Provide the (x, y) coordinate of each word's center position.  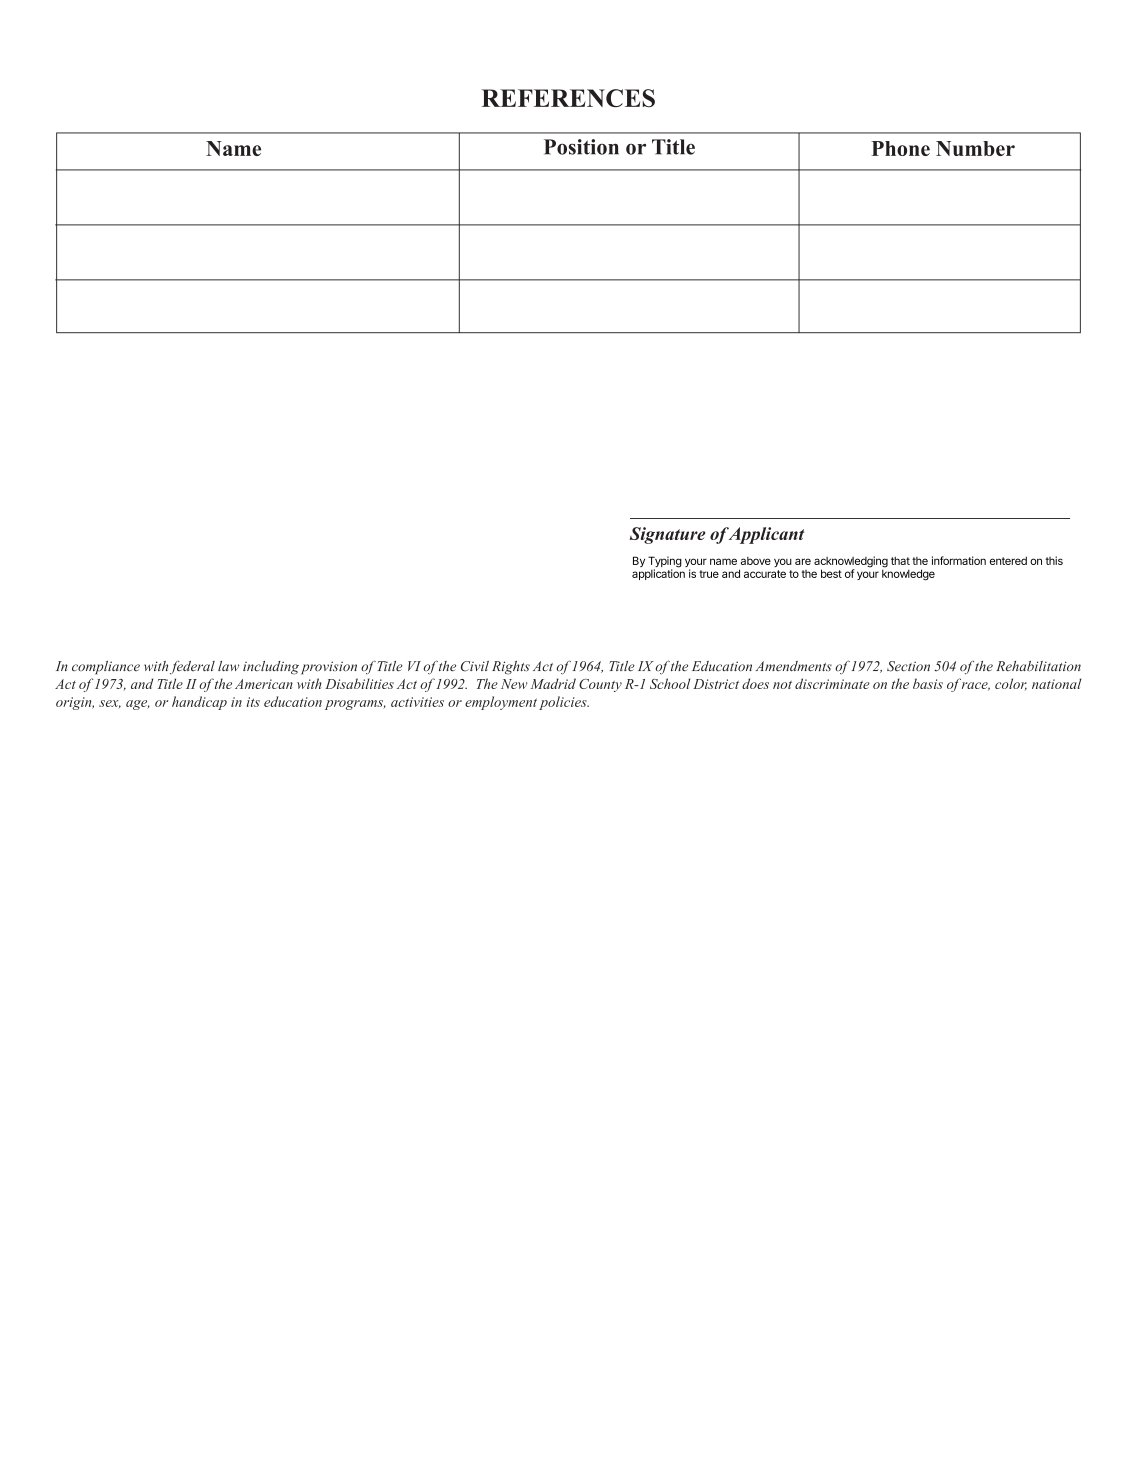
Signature (668, 535)
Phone (900, 148)
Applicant (765, 535)
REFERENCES (568, 98)
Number (975, 148)
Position (581, 147)
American (264, 684)
